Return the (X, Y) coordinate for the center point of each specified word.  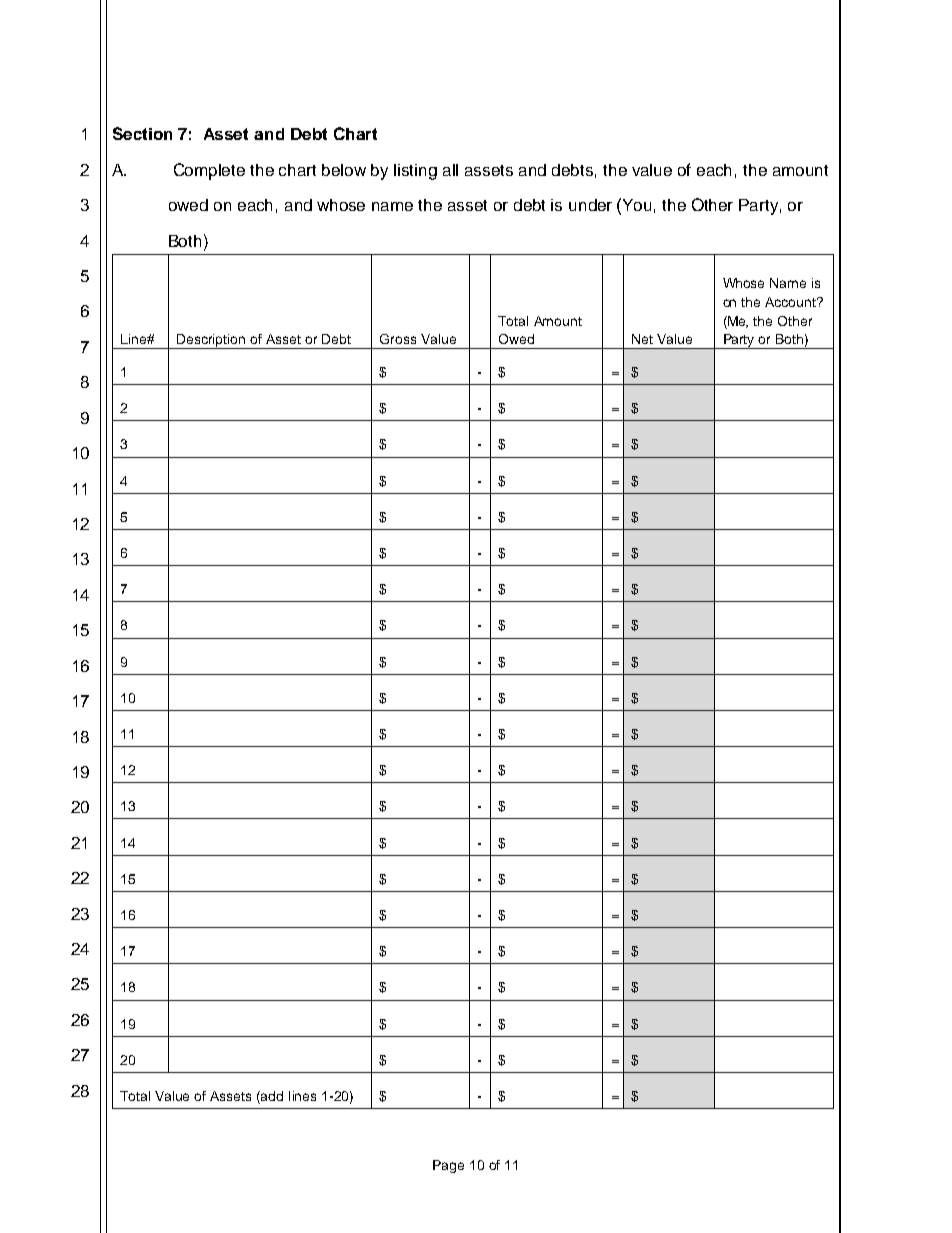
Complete (209, 171)
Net (642, 339)
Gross (398, 339)
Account (791, 302)
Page (448, 1166)
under (590, 205)
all (450, 170)
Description (211, 341)
